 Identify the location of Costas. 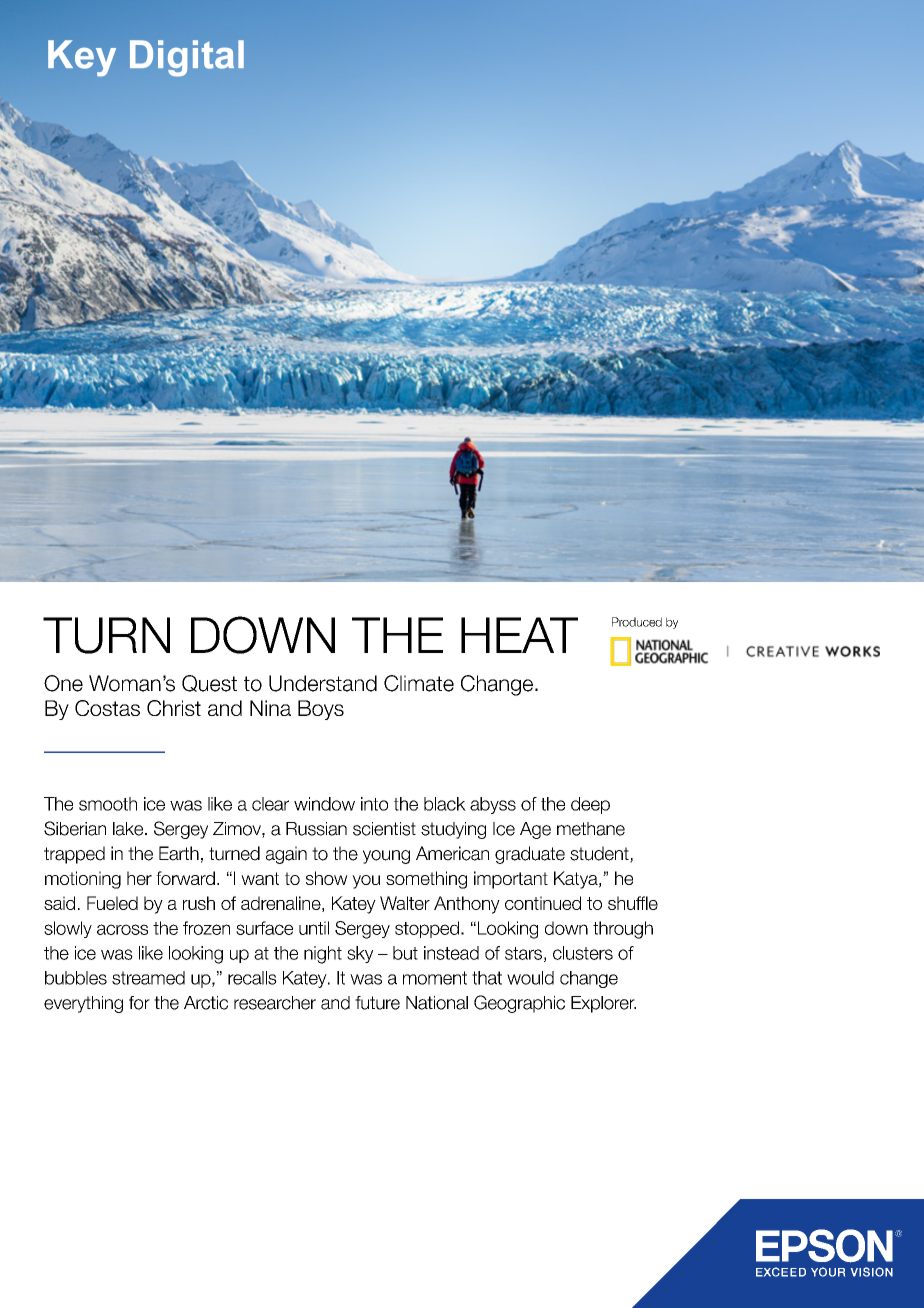
(107, 708).
